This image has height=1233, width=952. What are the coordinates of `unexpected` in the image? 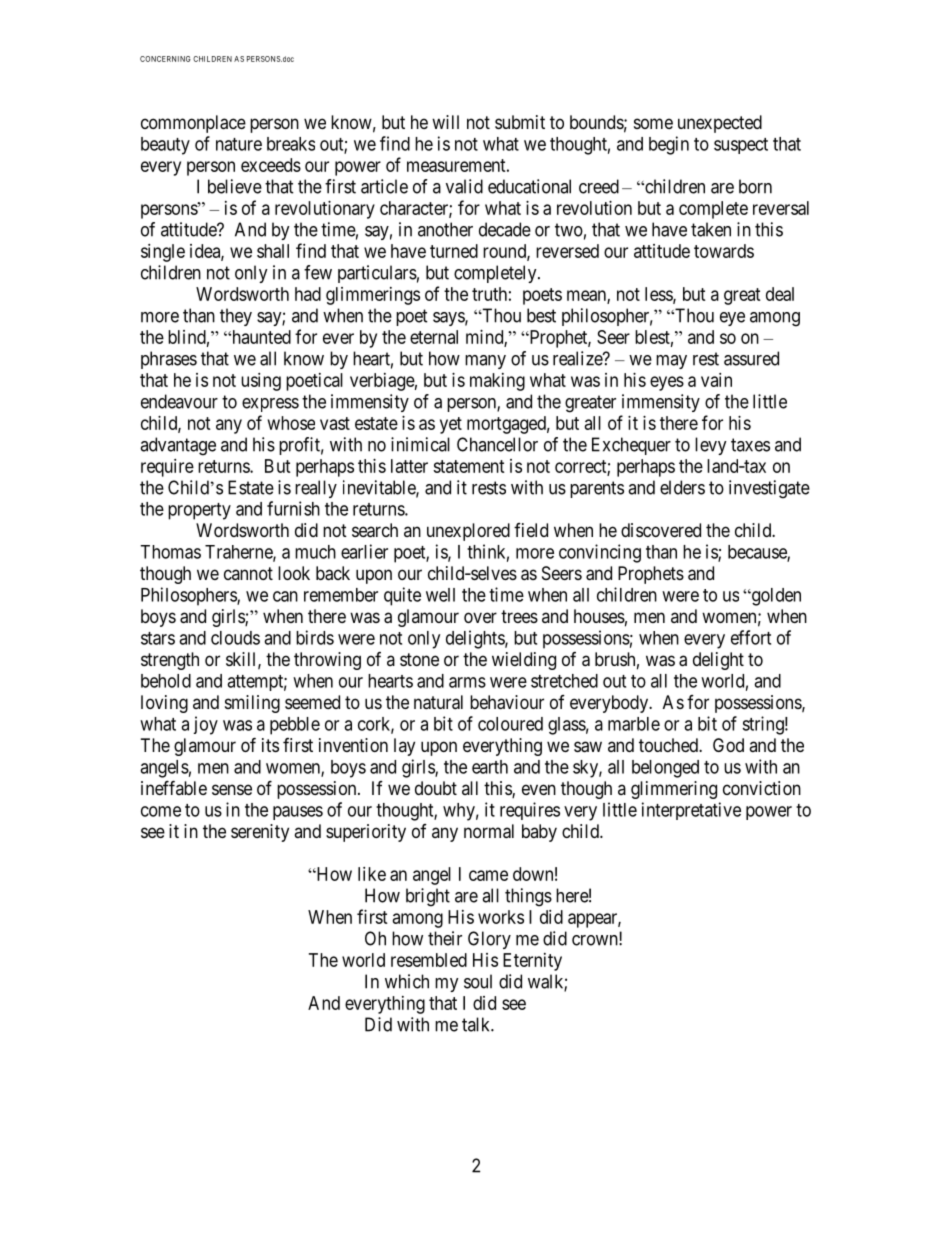 It's located at (720, 124).
